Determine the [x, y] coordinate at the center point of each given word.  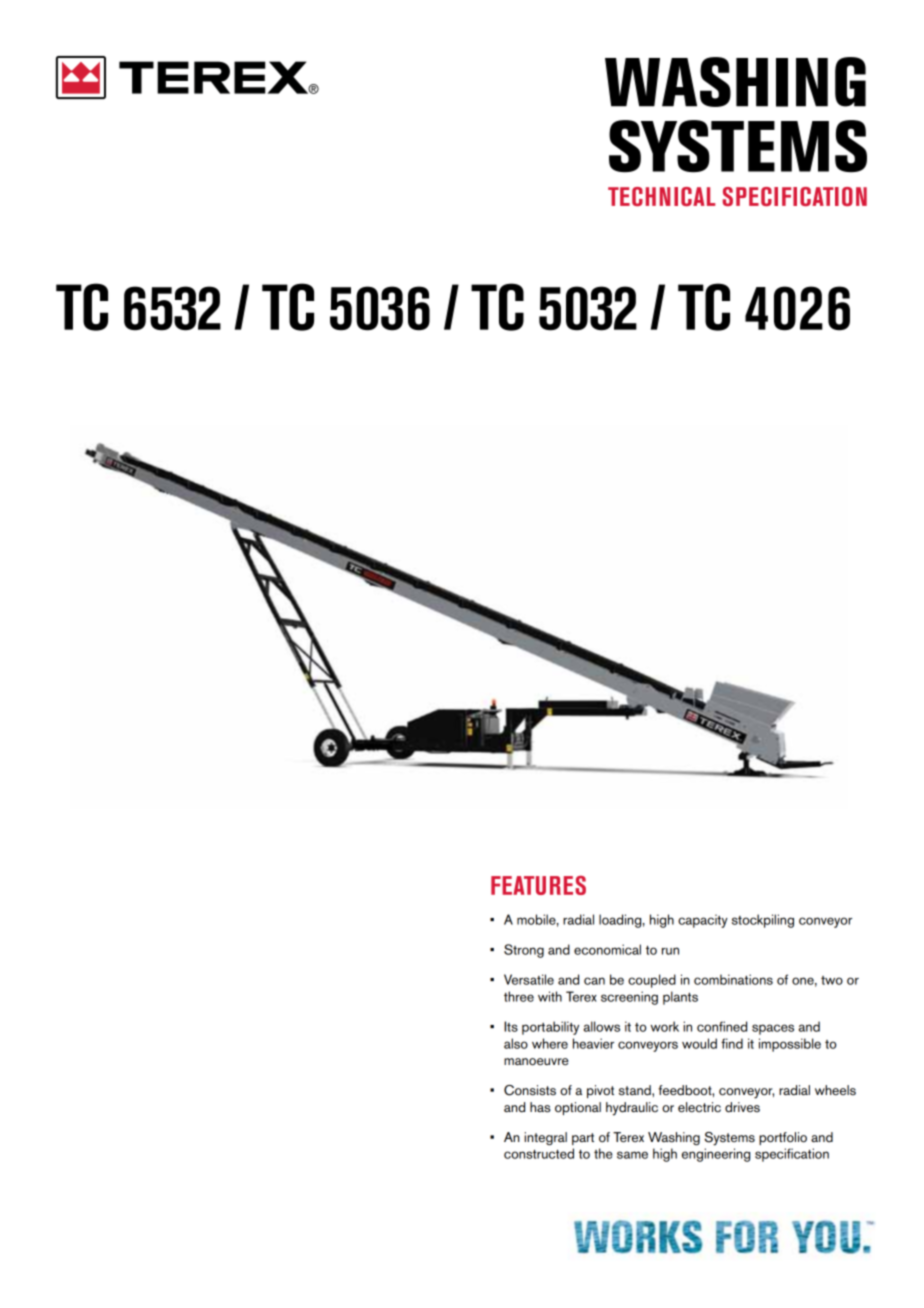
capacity [703, 921]
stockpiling [763, 921]
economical [607, 949]
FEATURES [538, 885]
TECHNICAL [661, 196]
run [670, 951]
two [832, 980]
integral [545, 1138]
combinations [733, 979]
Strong [524, 951]
